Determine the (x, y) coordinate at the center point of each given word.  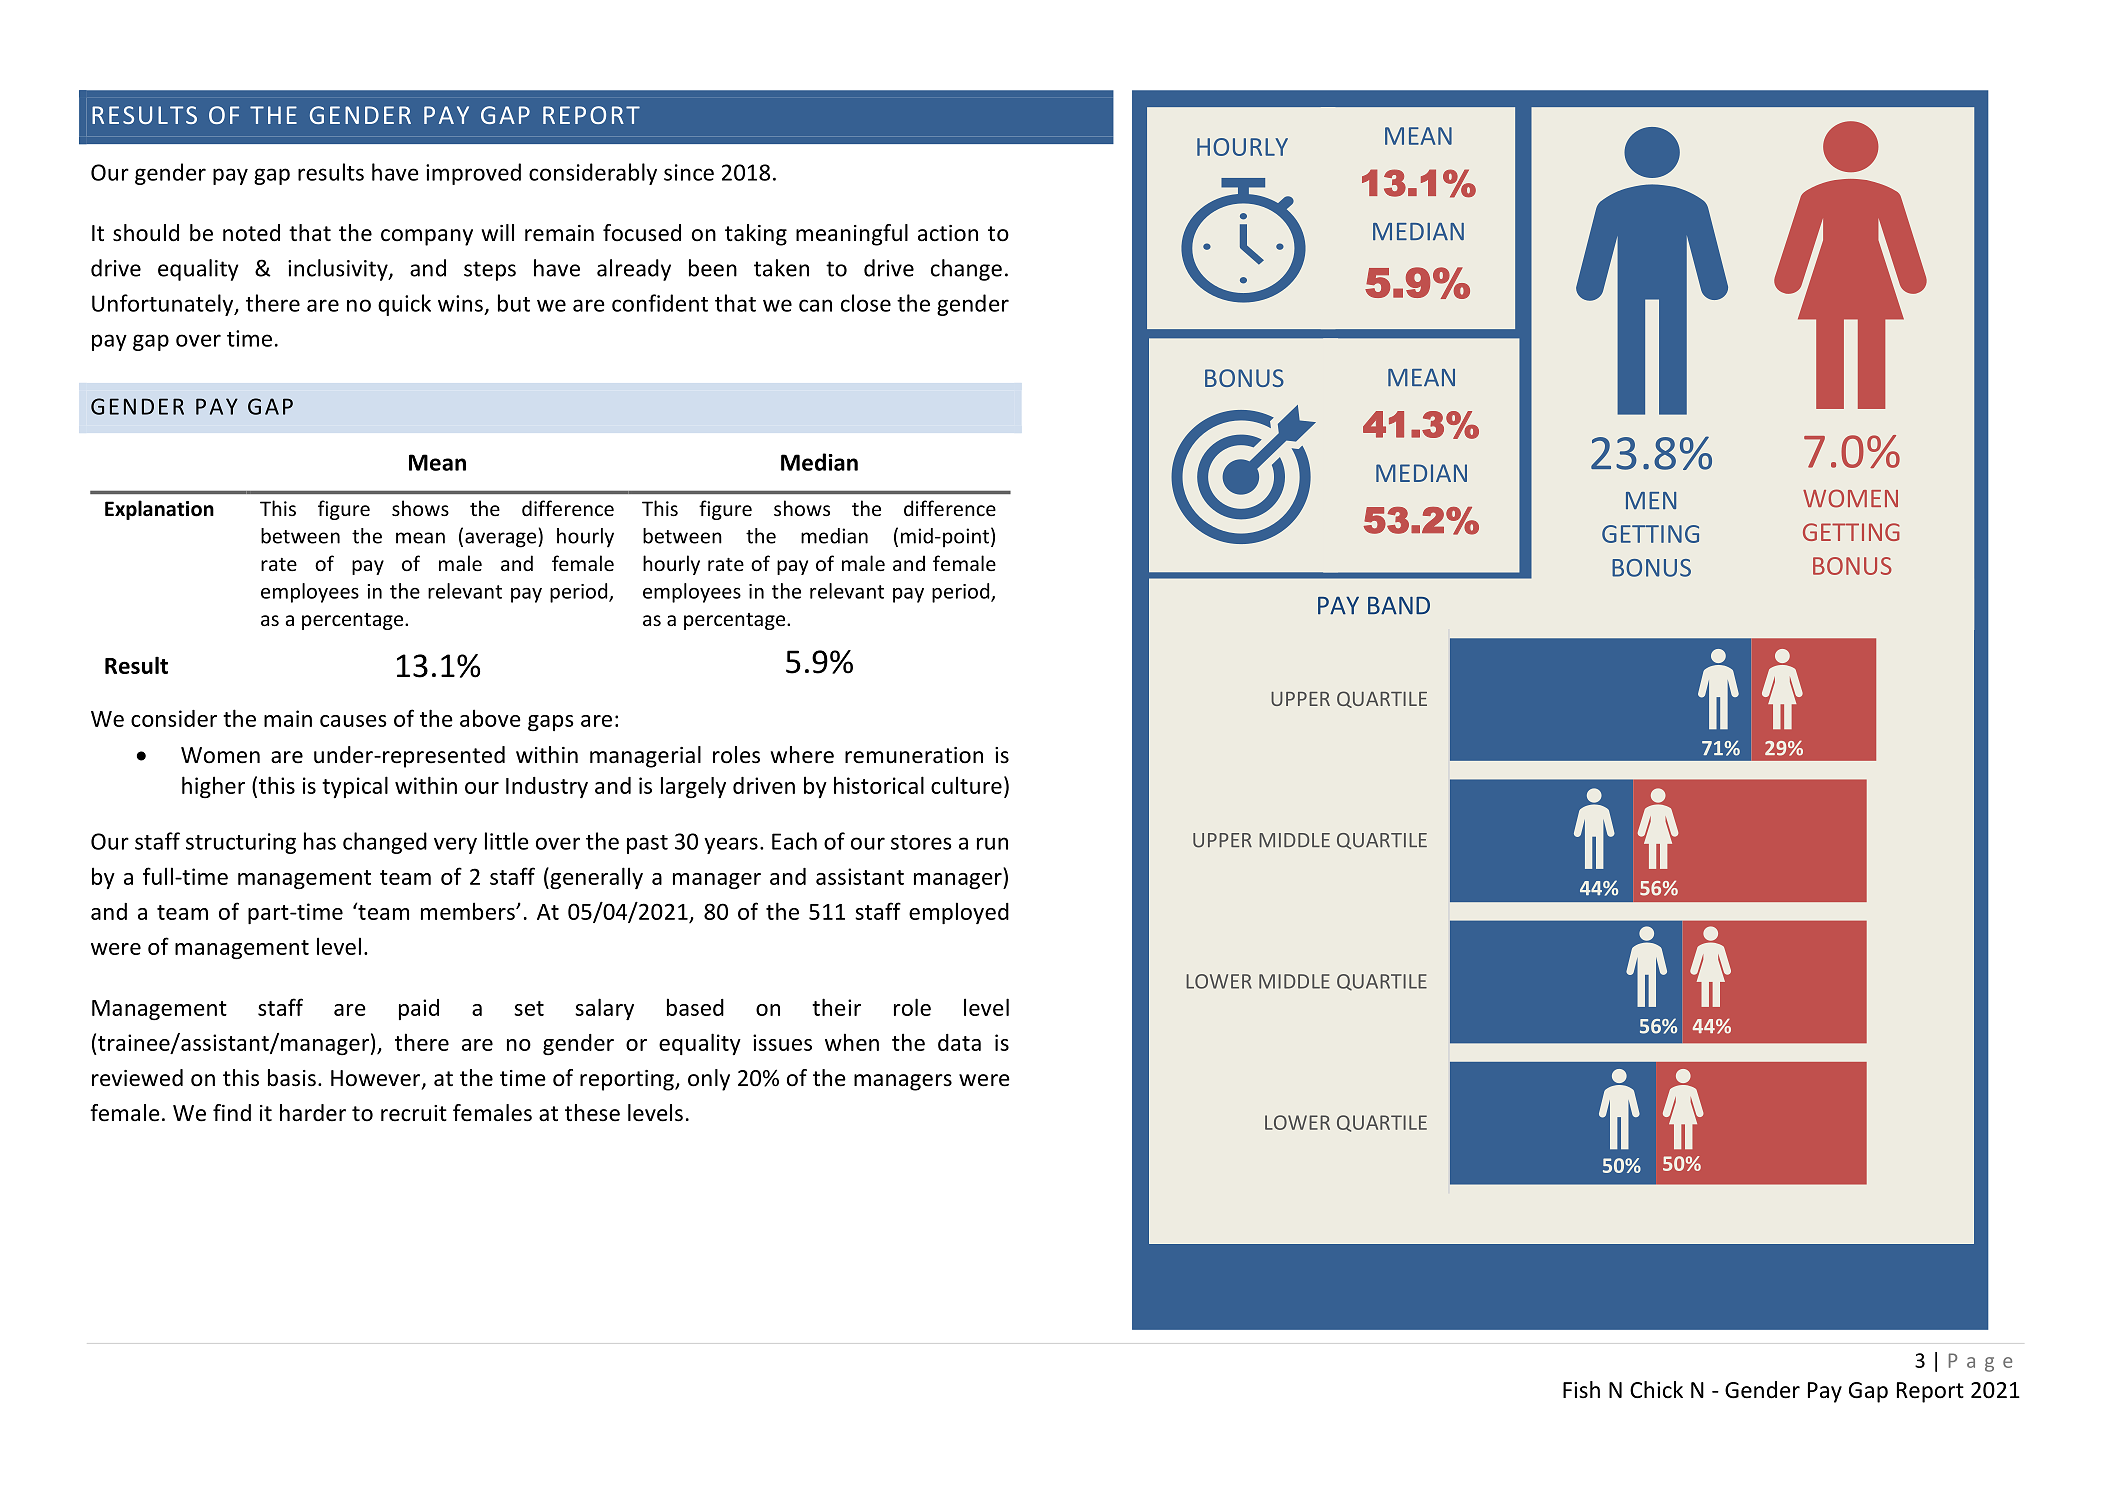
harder (313, 1113)
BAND (1399, 606)
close (866, 303)
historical (879, 785)
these (592, 1113)
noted (251, 233)
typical (355, 787)
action (948, 233)
